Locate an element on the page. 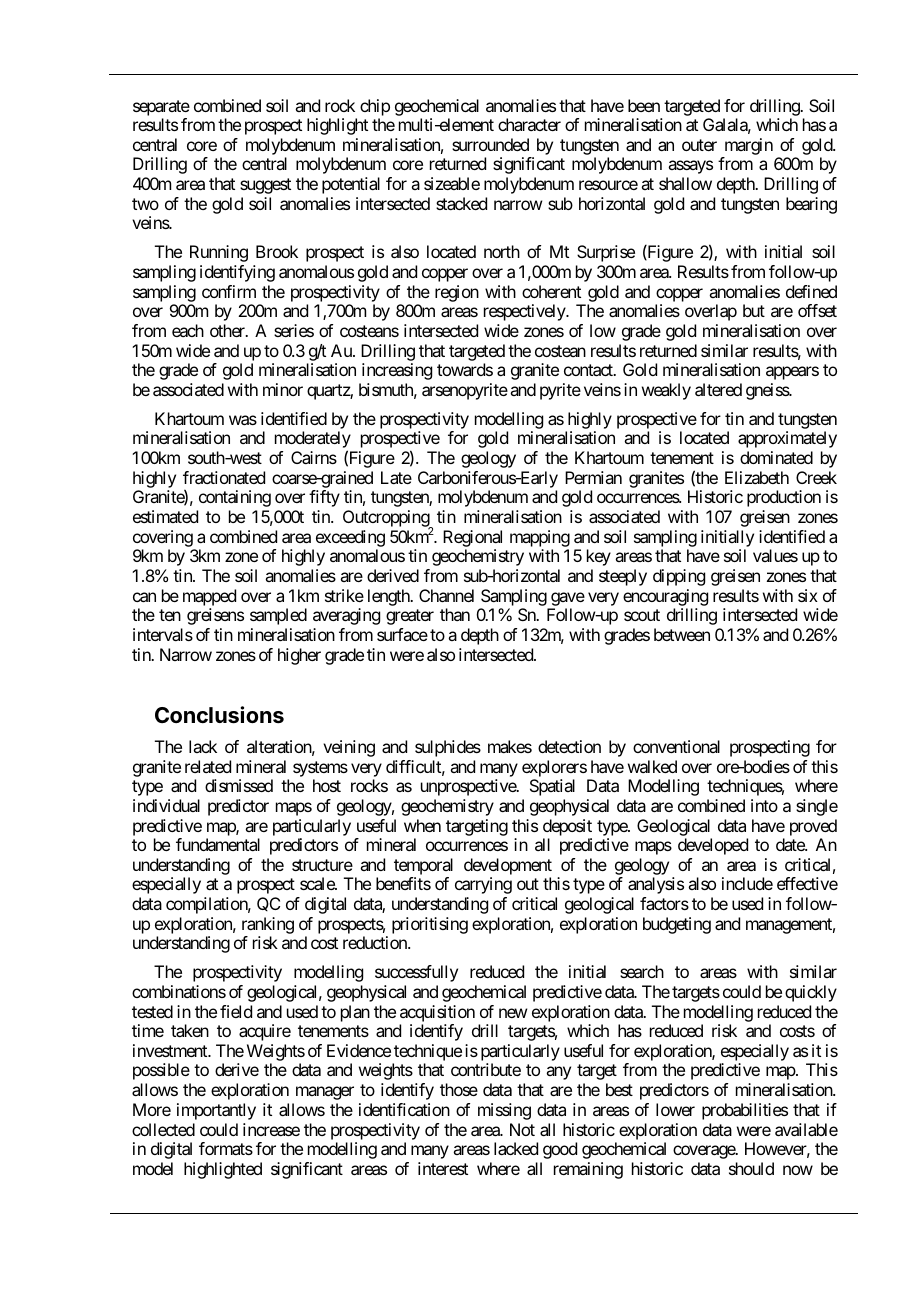 This image has height=1308, width=924. formats is located at coordinates (226, 1148).
